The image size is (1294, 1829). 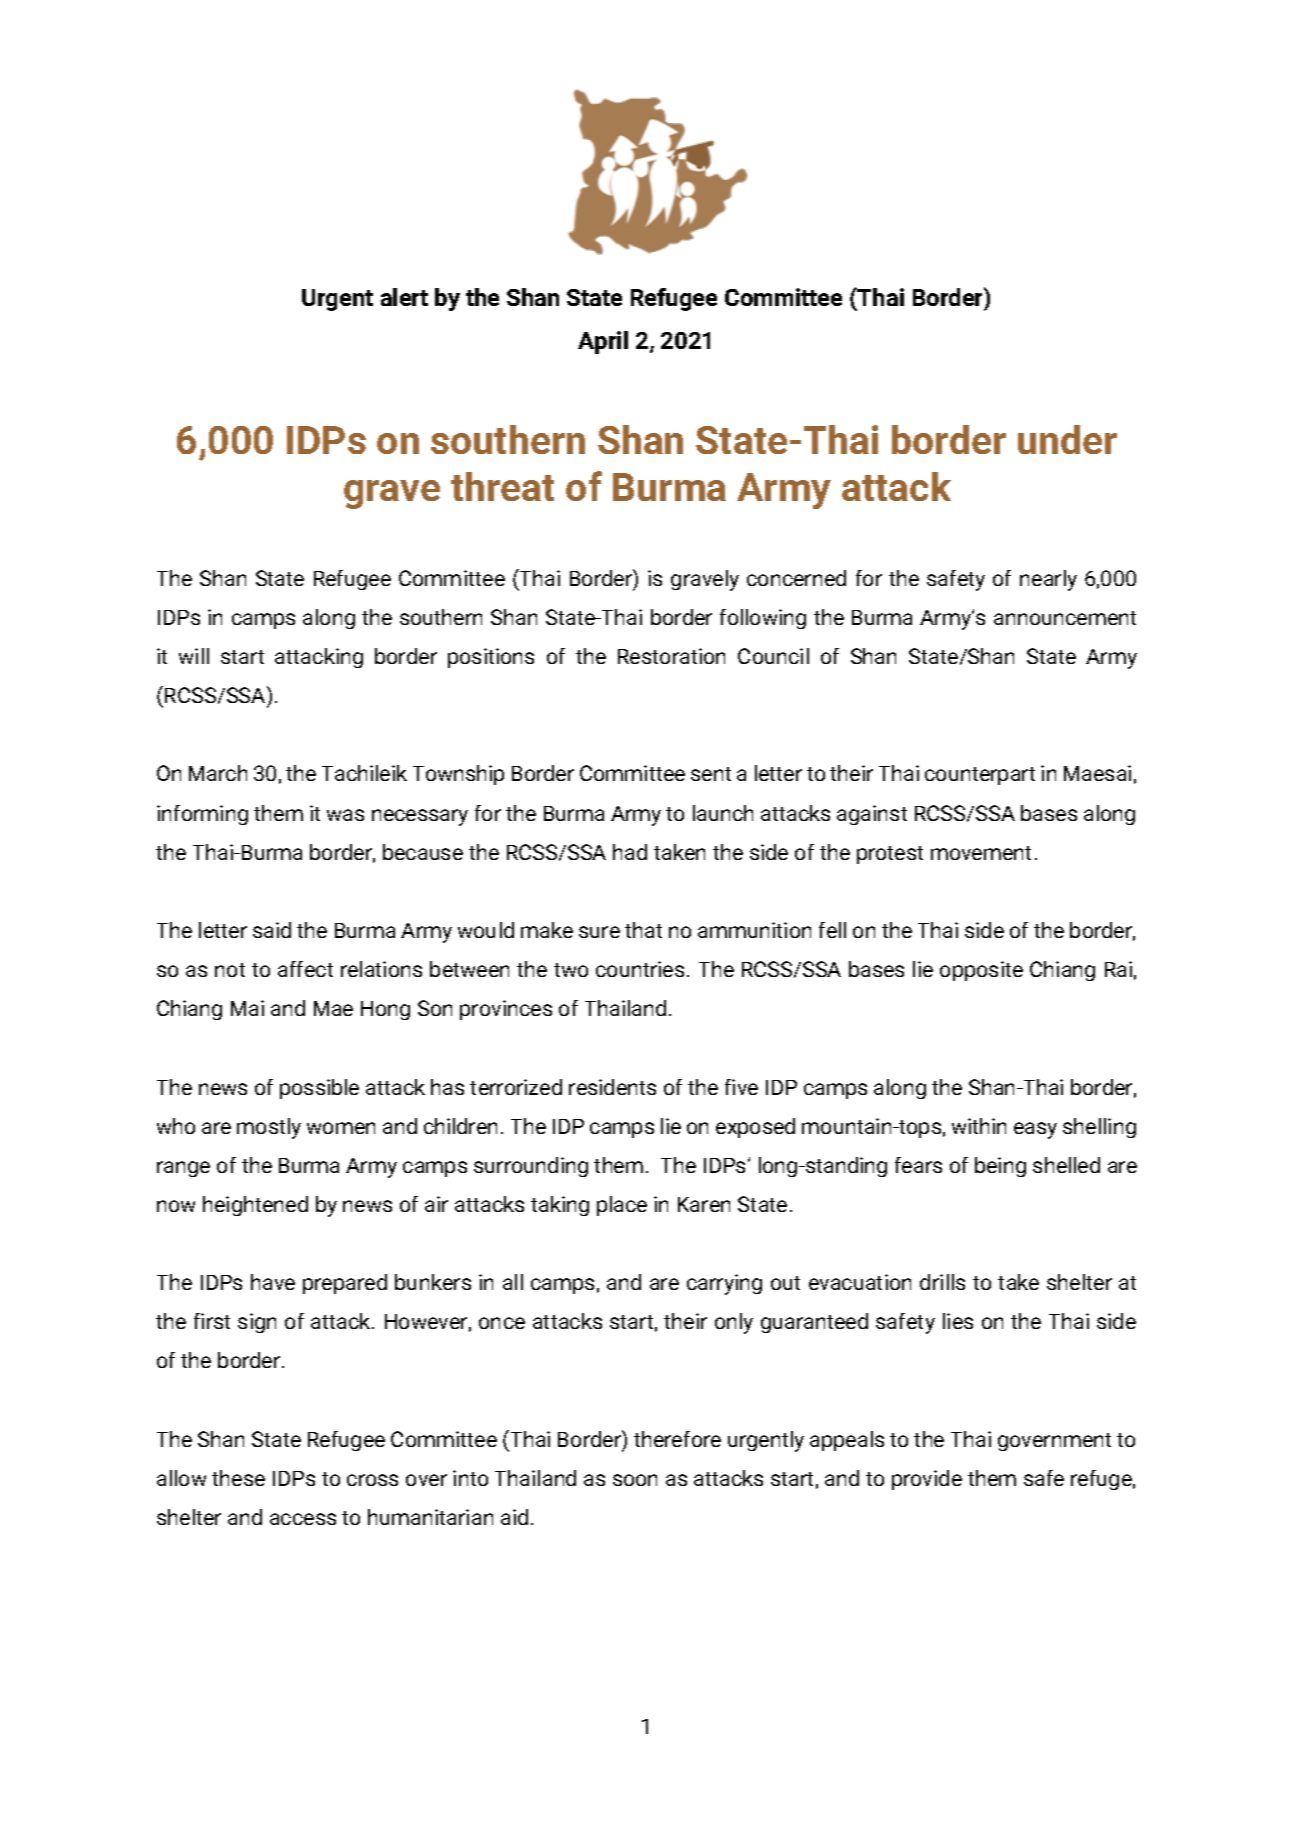 What do you see at coordinates (979, 1126) in the screenshot?
I see `within` at bounding box center [979, 1126].
